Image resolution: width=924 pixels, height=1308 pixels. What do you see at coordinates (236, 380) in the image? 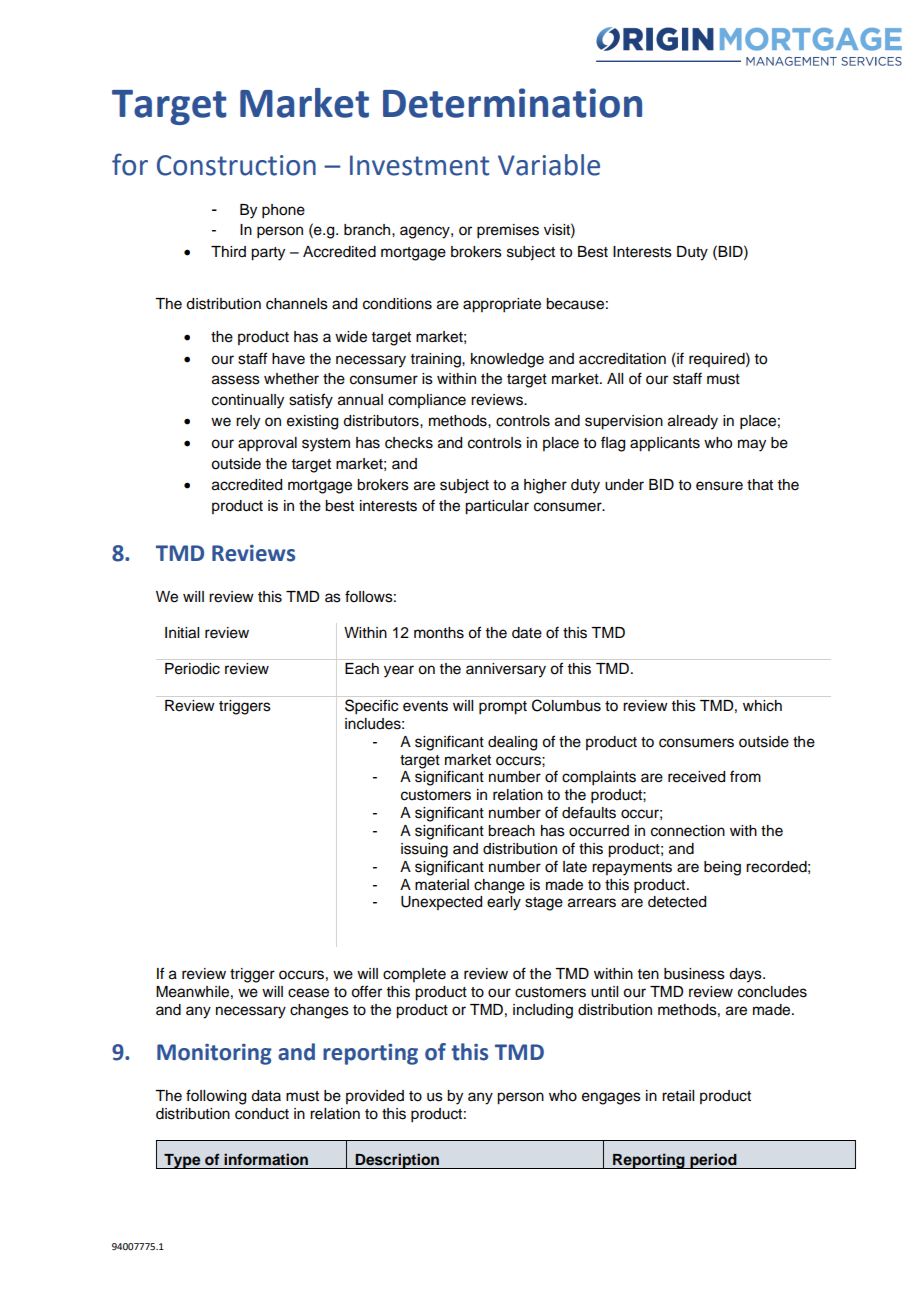
I see `assess` at bounding box center [236, 380].
